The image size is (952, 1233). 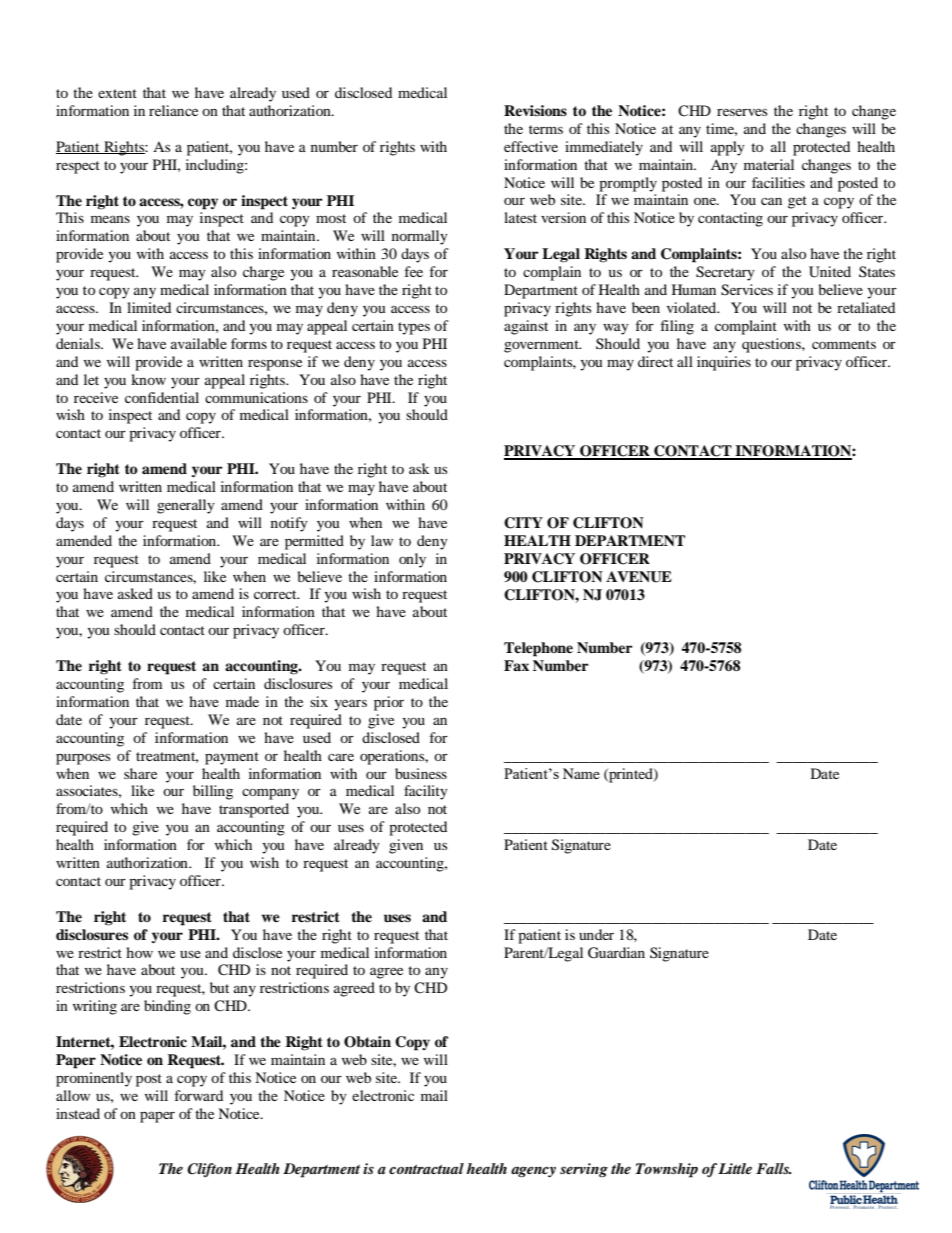 I want to click on reliance, so click(x=173, y=110).
